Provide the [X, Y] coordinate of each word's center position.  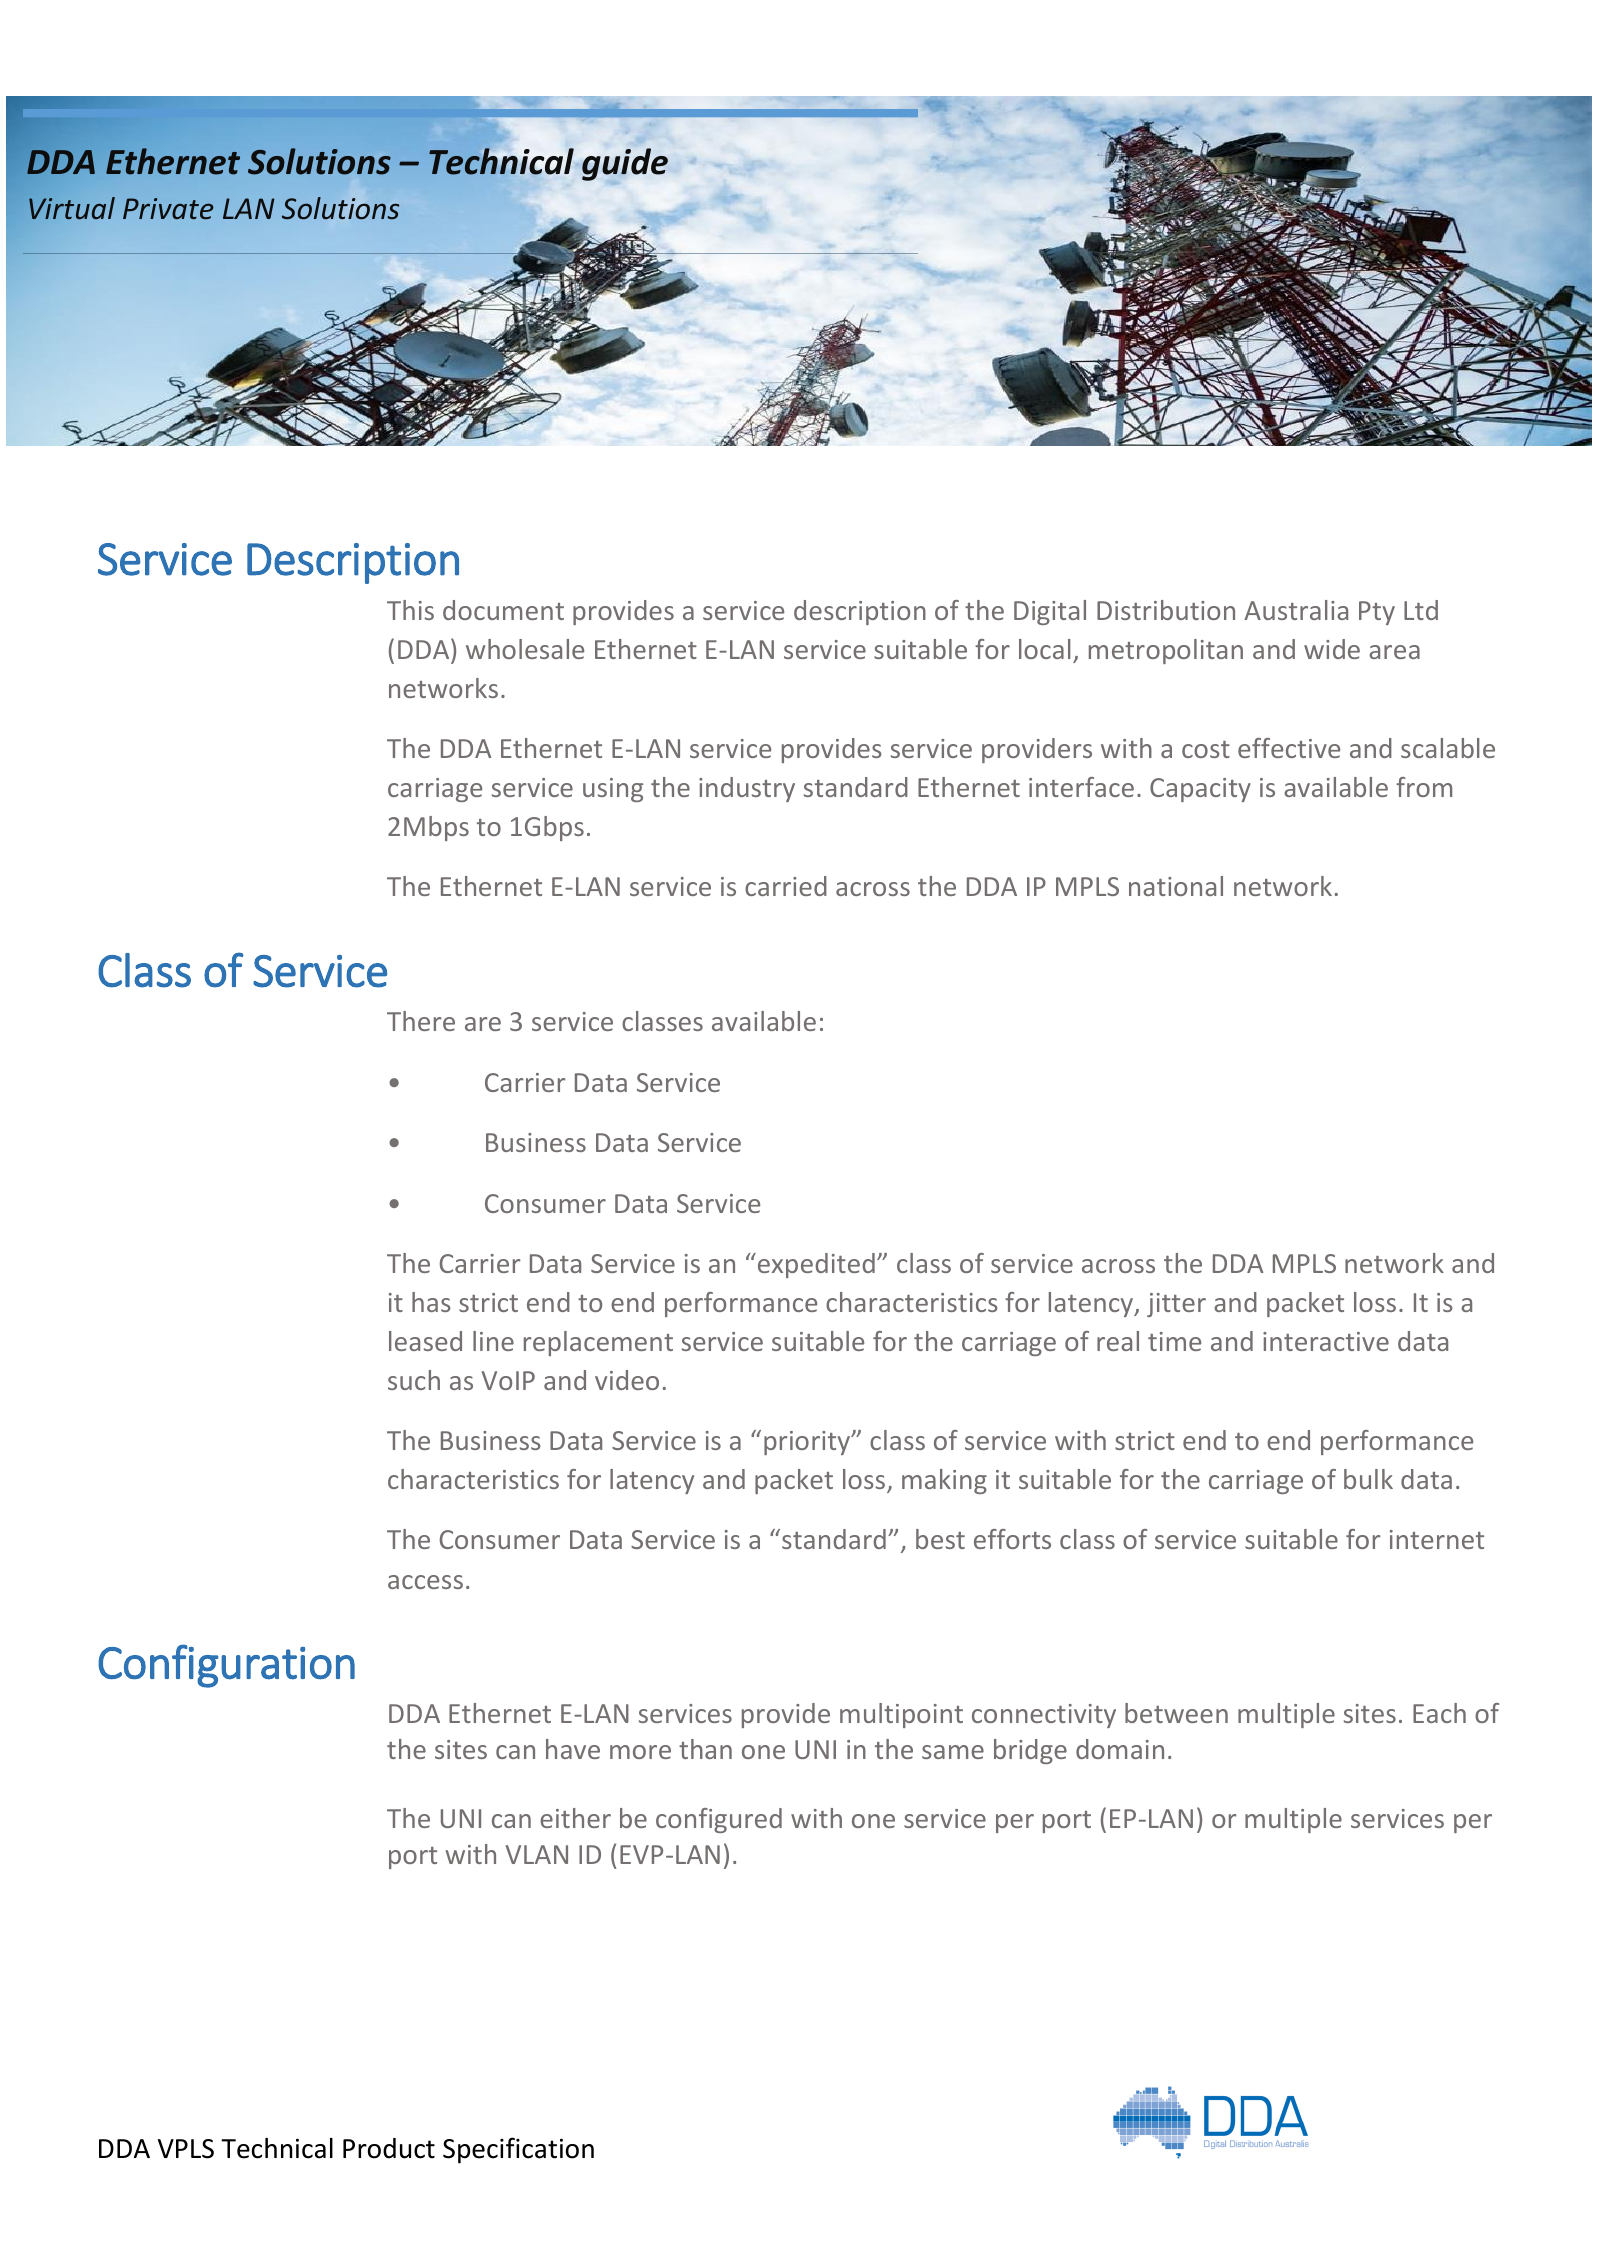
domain [1120, 1749]
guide [625, 164]
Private [168, 208]
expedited [815, 1265]
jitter [1176, 1305]
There [421, 1021]
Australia [1296, 610]
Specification [518, 2150]
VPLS [186, 2149]
